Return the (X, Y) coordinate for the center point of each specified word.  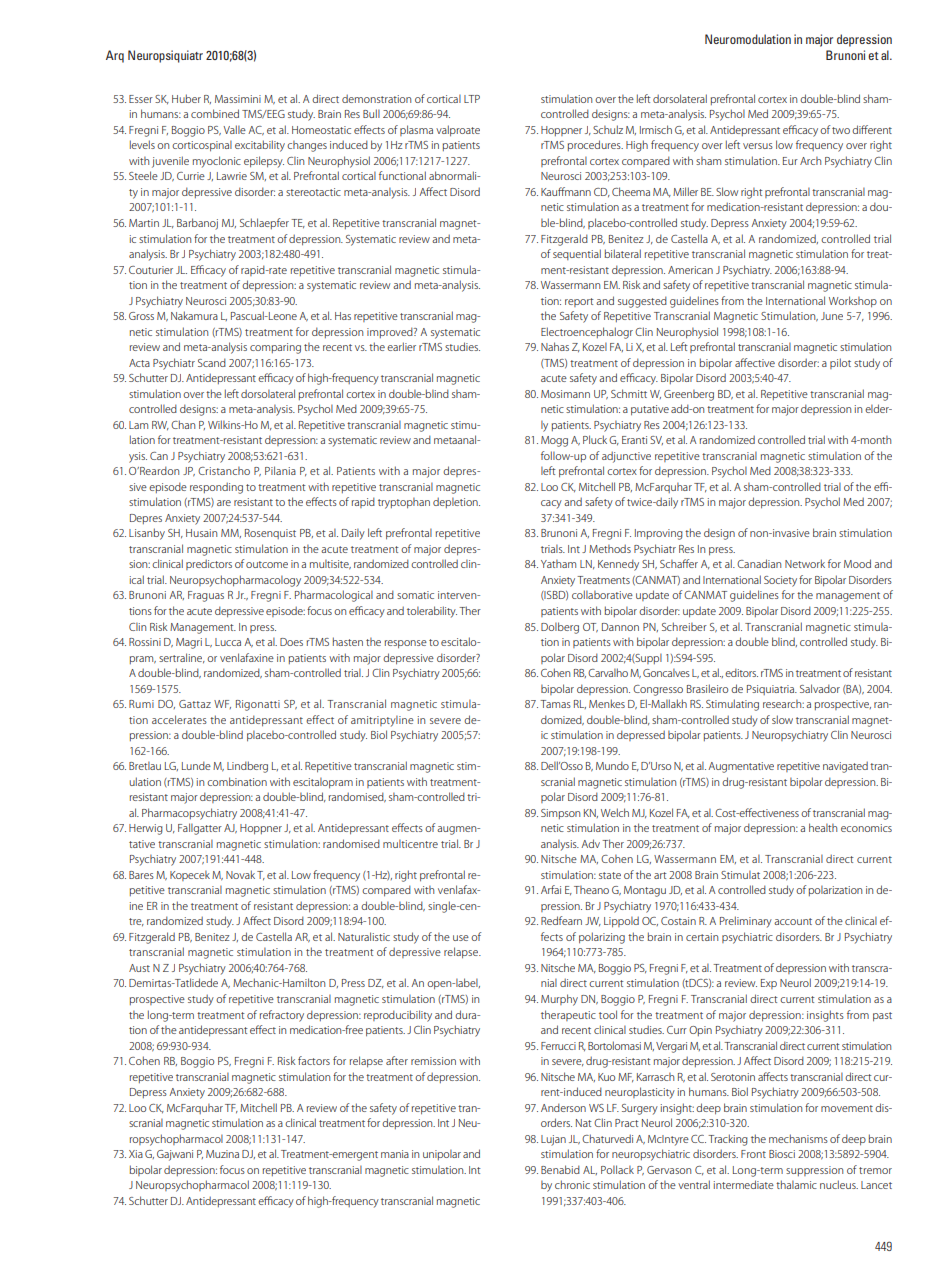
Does (291, 642)
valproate (458, 131)
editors (741, 672)
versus (758, 146)
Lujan (553, 1140)
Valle (234, 129)
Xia (136, 1154)
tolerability (432, 612)
